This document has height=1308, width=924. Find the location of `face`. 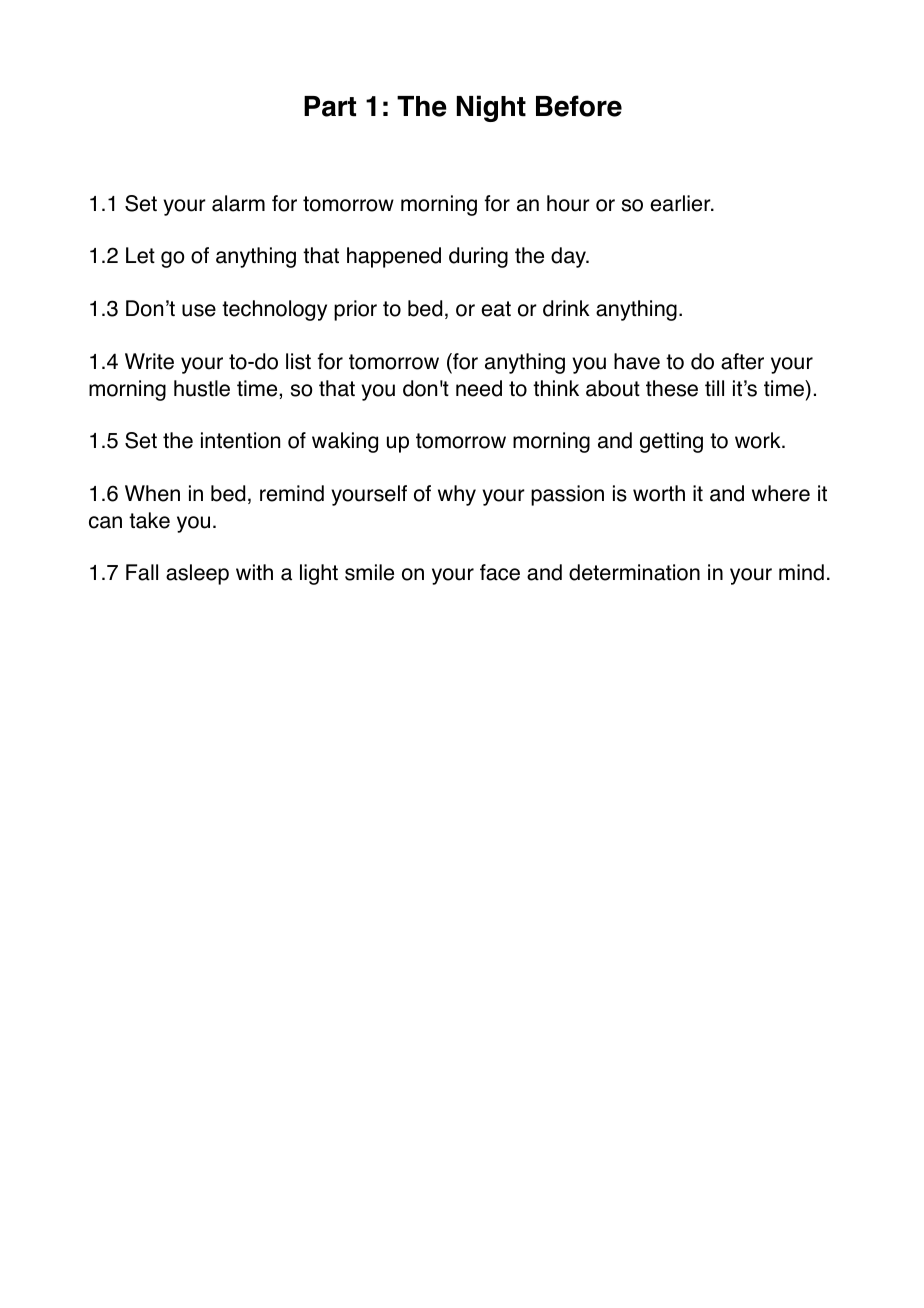

face is located at coordinates (500, 572).
